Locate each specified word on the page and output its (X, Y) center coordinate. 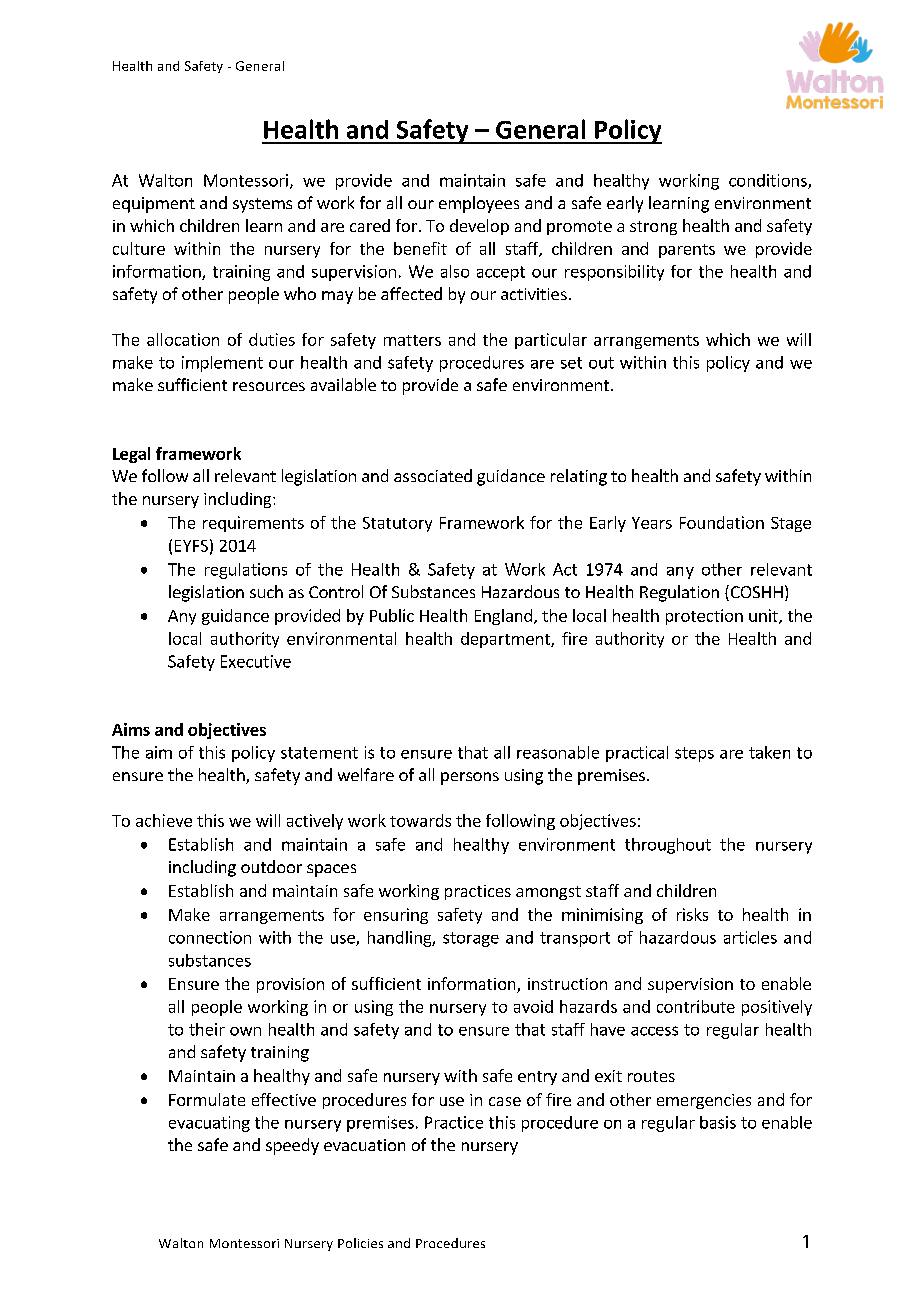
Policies (360, 1243)
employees (479, 204)
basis (718, 1122)
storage (471, 939)
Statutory (397, 524)
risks (692, 914)
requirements (253, 524)
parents (687, 251)
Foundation (722, 522)
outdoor (271, 866)
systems (262, 205)
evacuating (209, 1124)
